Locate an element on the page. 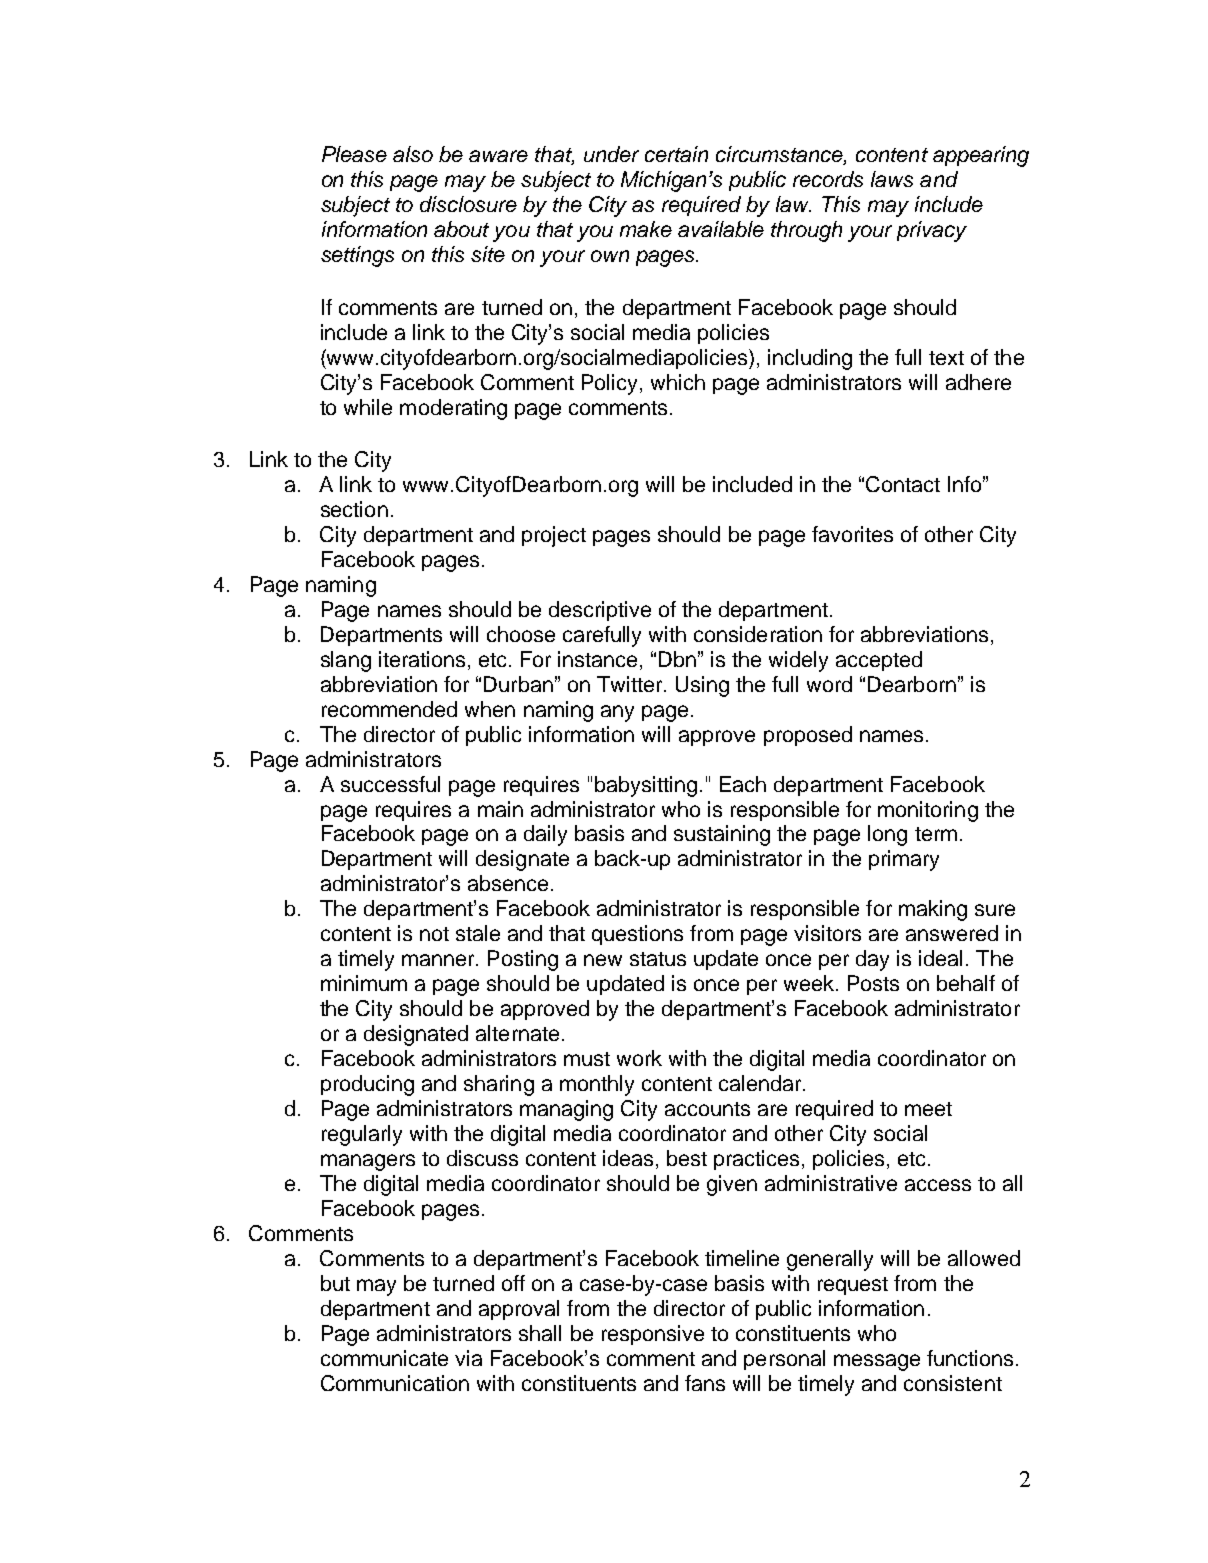 This page has width=1208, height=1563. communicate is located at coordinates (384, 1358).
